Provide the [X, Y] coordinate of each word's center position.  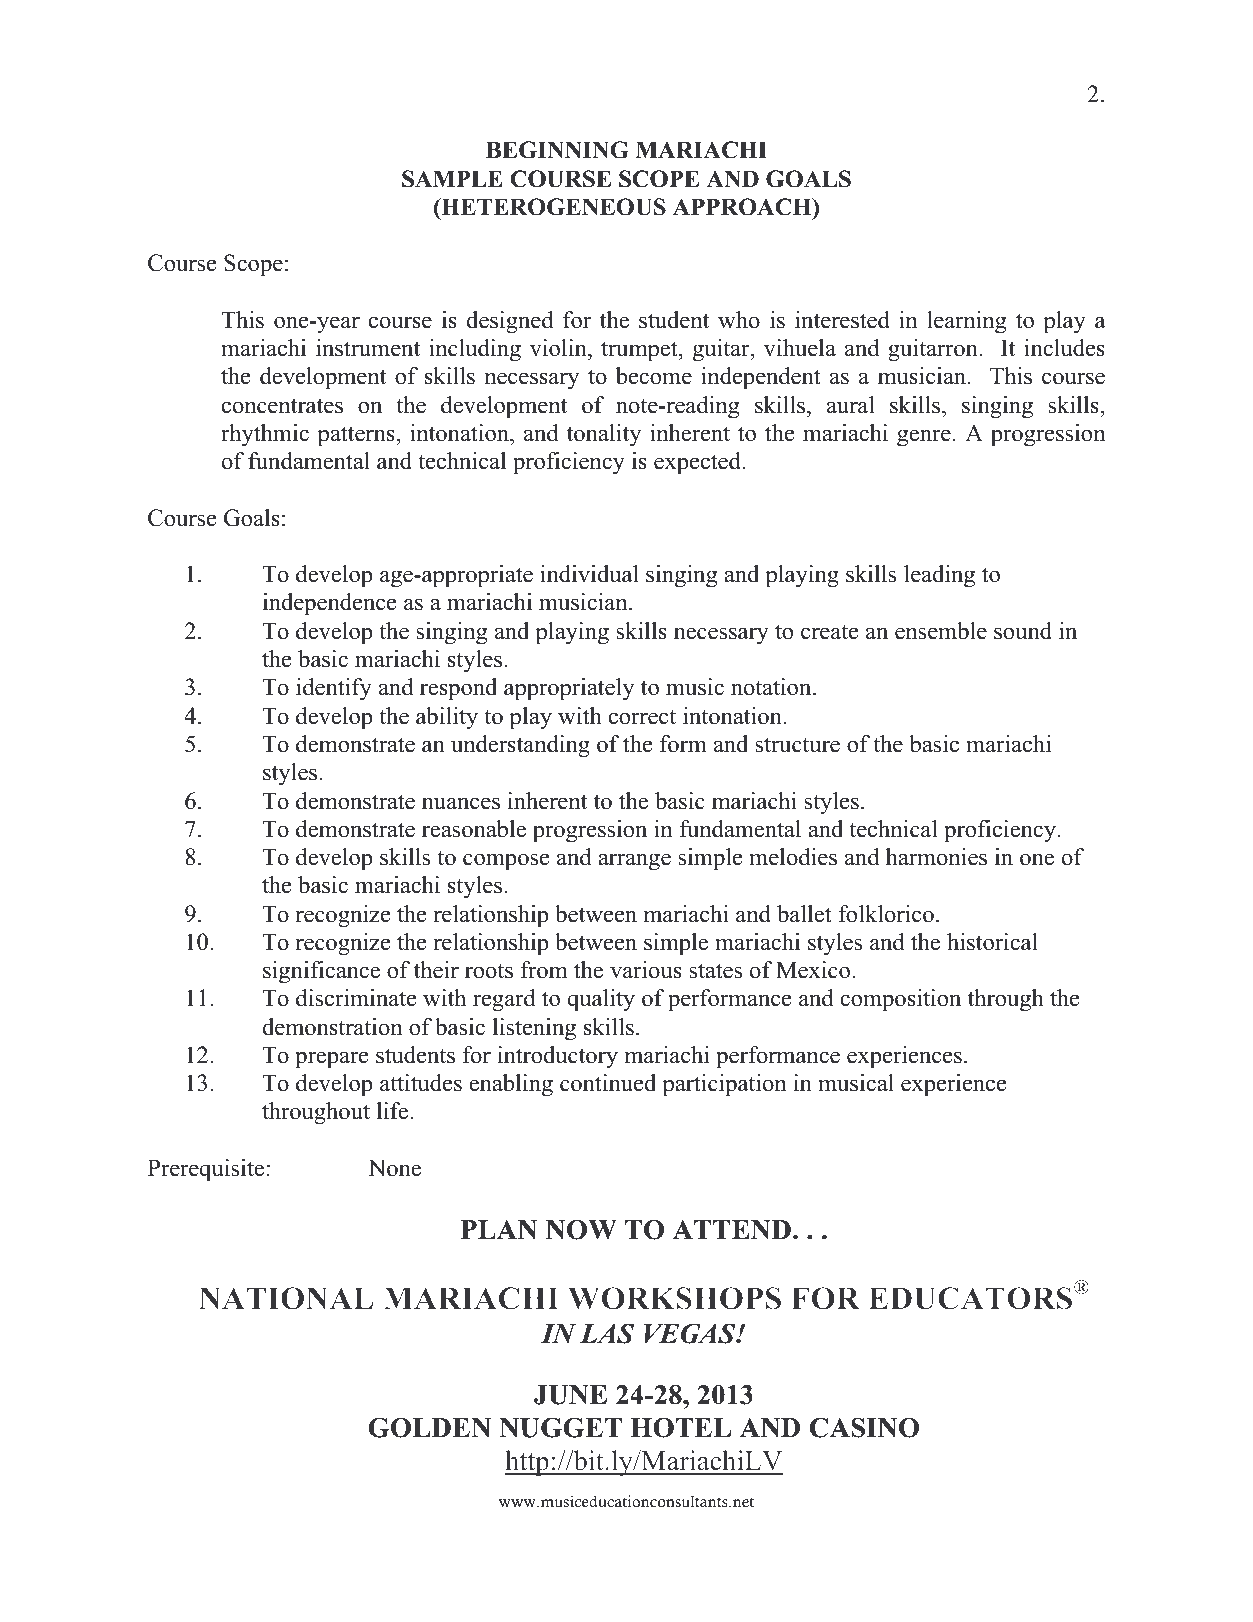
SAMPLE [452, 179]
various [646, 970]
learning [966, 322]
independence [329, 604]
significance [321, 972]
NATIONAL [286, 1298]
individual [589, 574]
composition [900, 1000]
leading [939, 576]
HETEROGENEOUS [552, 207]
